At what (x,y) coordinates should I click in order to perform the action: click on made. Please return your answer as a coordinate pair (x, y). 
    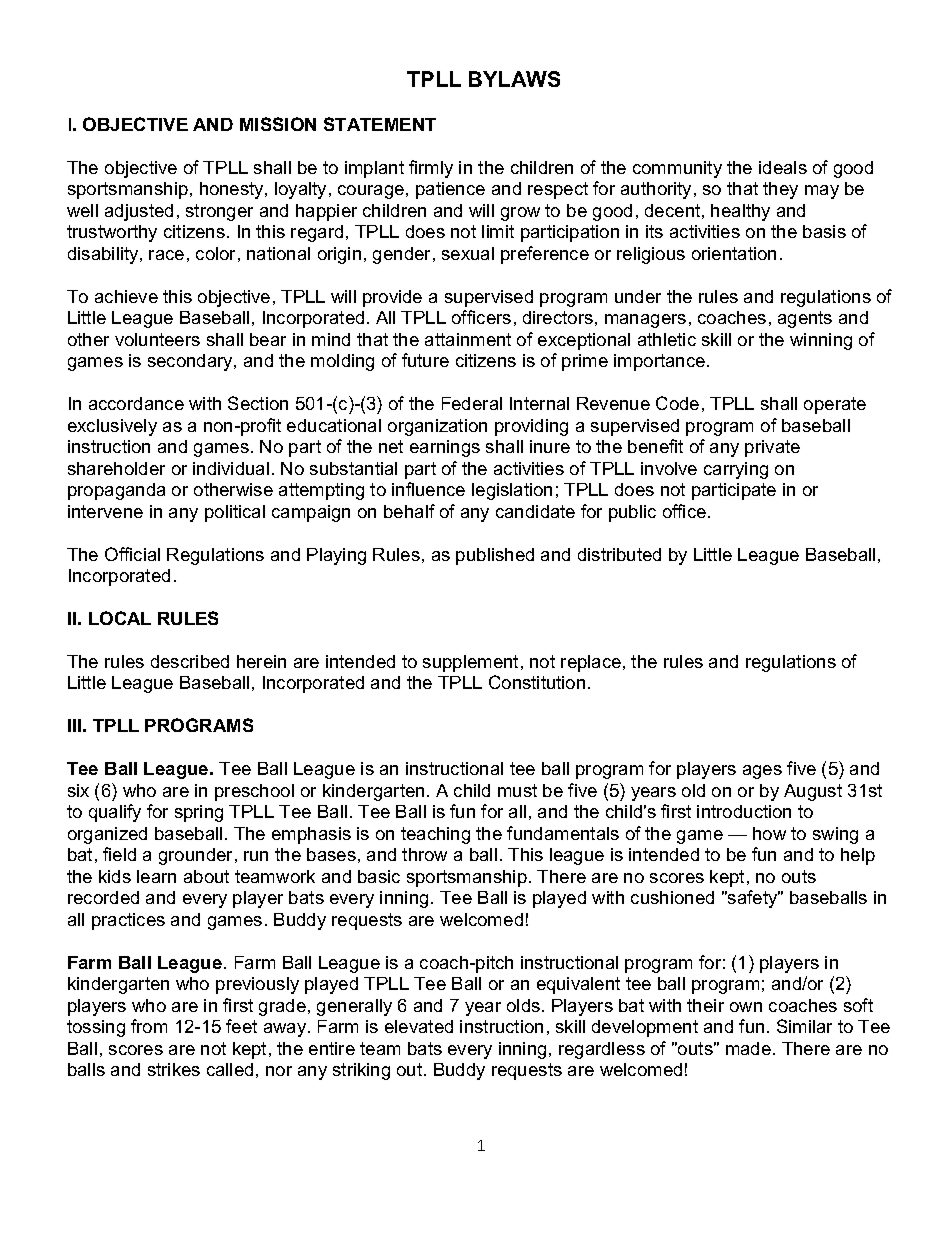
    Looking at the image, I should click on (748, 1048).
